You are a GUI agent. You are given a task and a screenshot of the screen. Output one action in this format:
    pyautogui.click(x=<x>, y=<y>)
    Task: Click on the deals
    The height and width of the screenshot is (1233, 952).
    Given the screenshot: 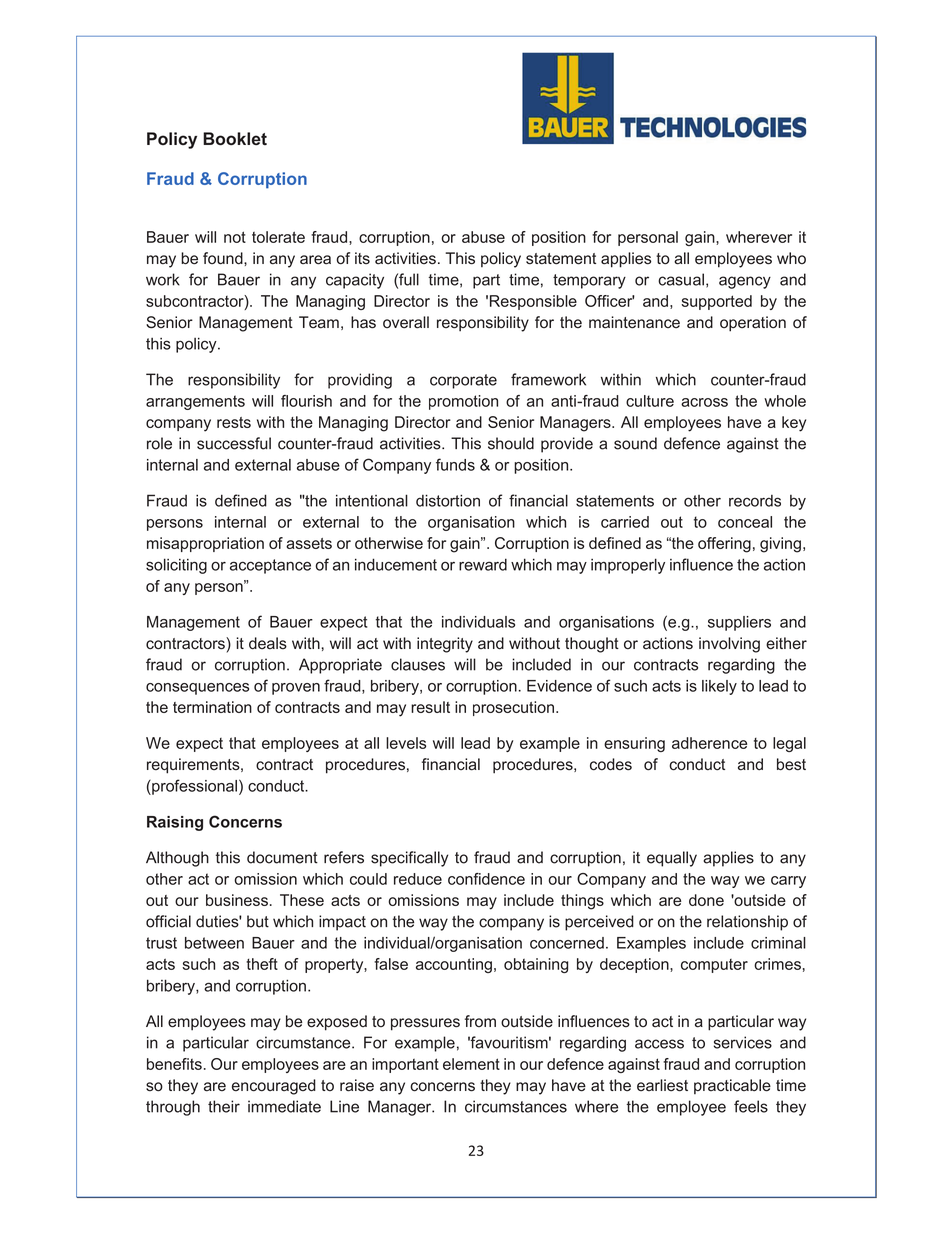 What is the action you would take?
    pyautogui.click(x=268, y=643)
